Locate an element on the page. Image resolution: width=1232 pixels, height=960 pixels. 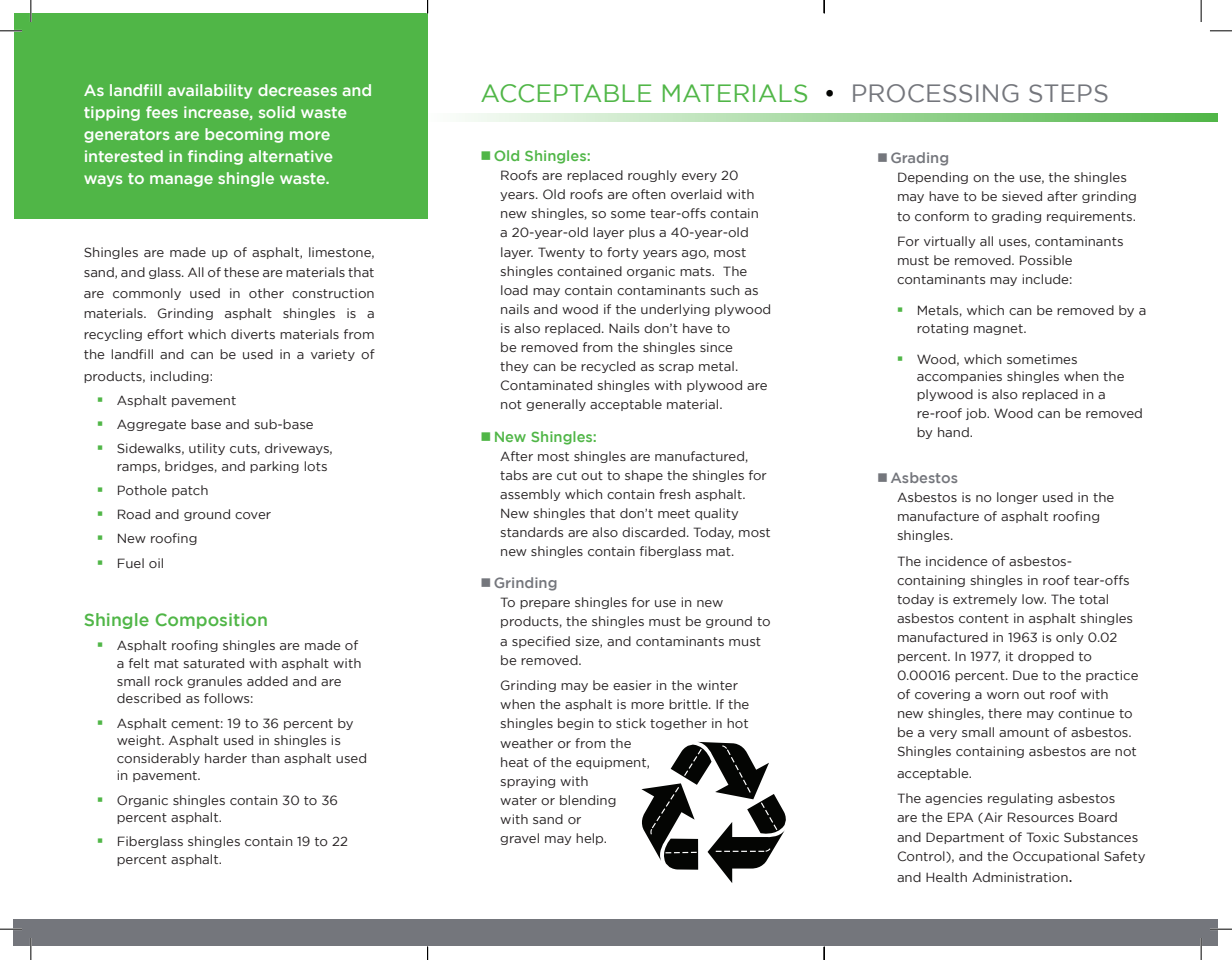
roughly is located at coordinates (652, 176).
